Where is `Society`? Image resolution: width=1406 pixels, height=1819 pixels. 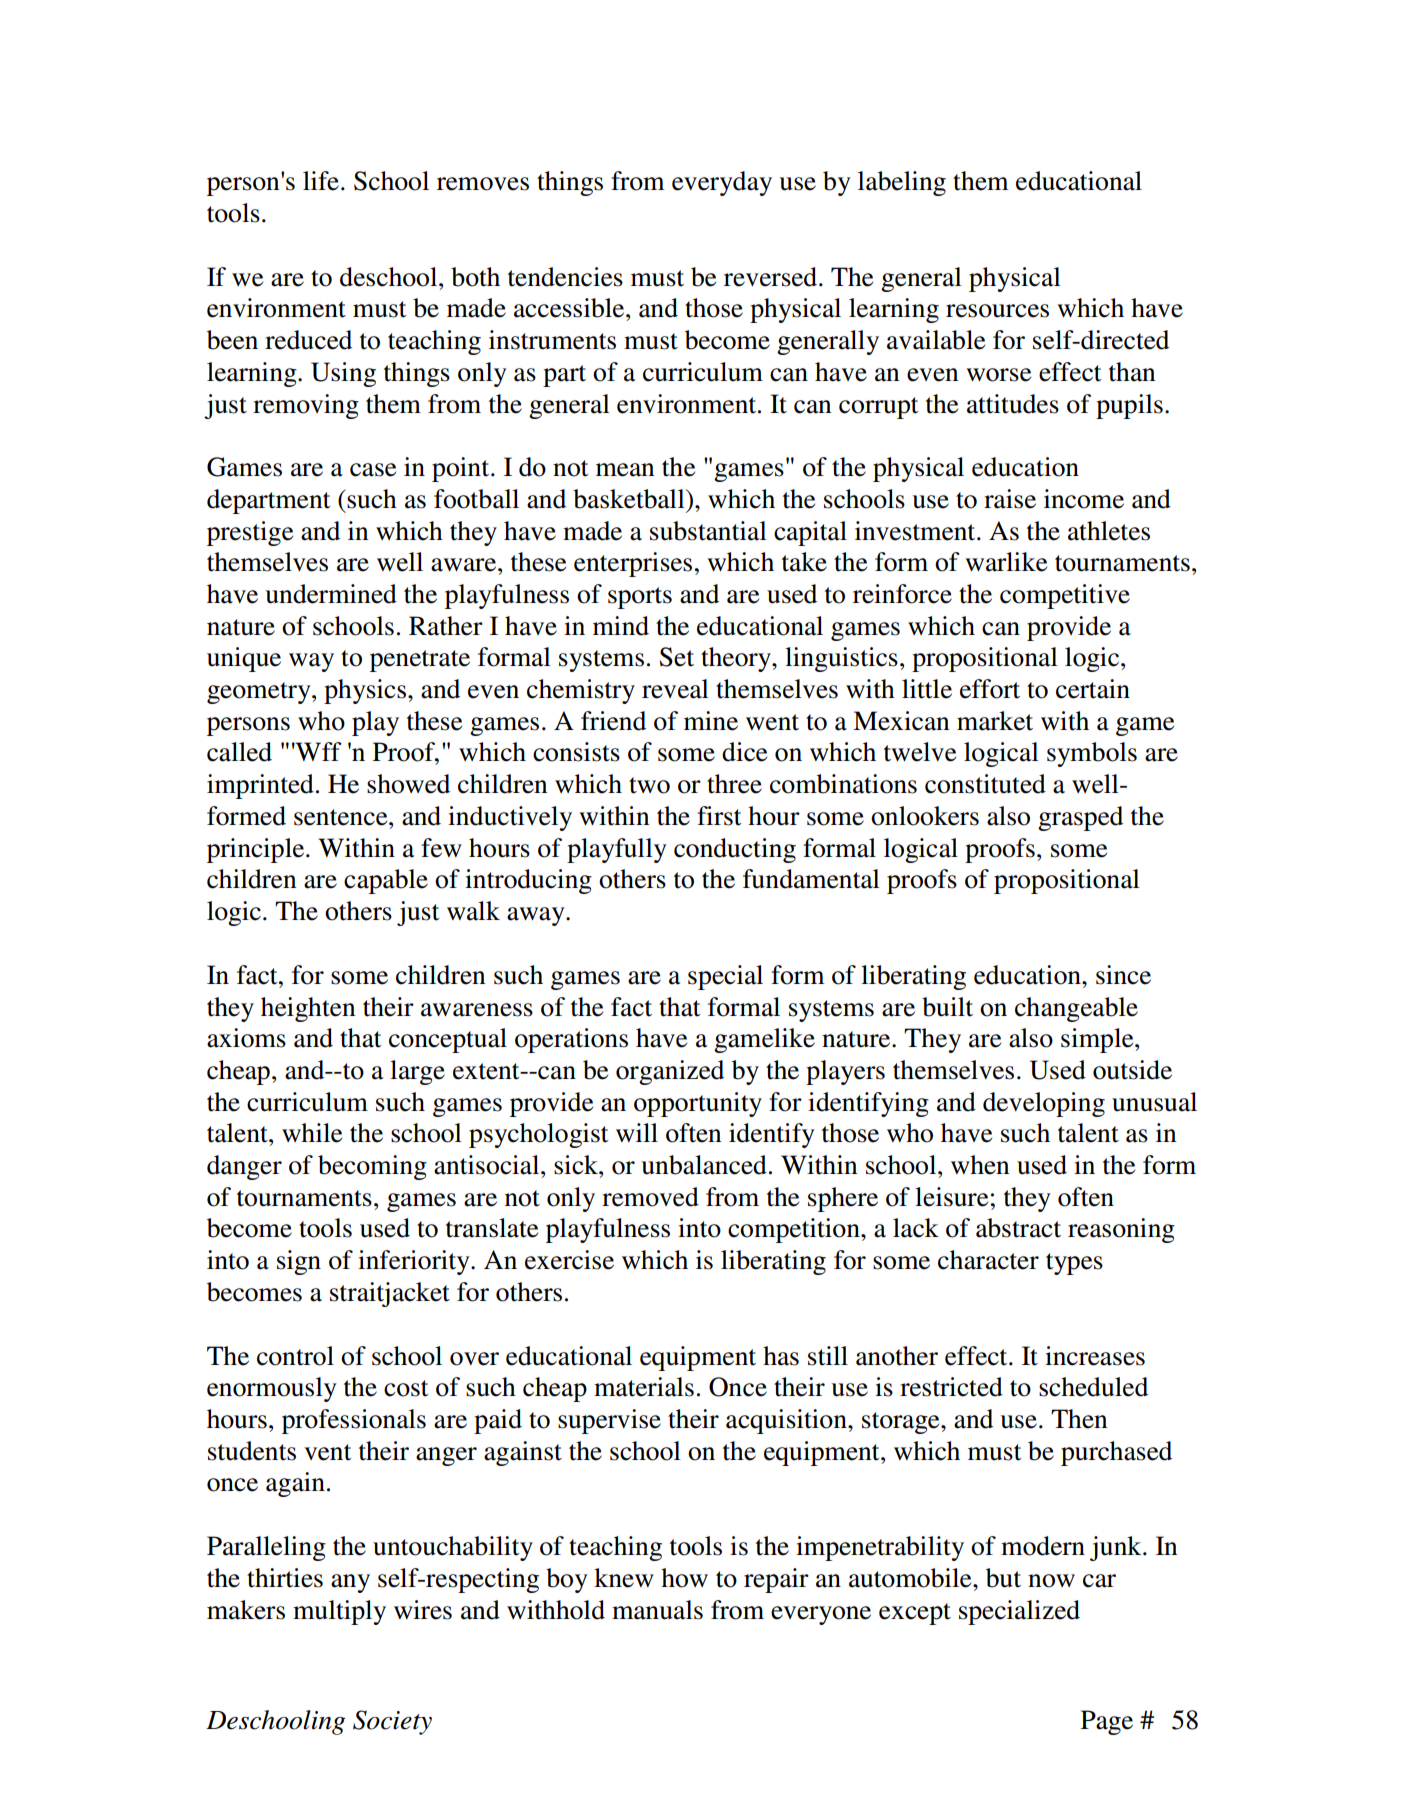
Society is located at coordinates (392, 1722).
